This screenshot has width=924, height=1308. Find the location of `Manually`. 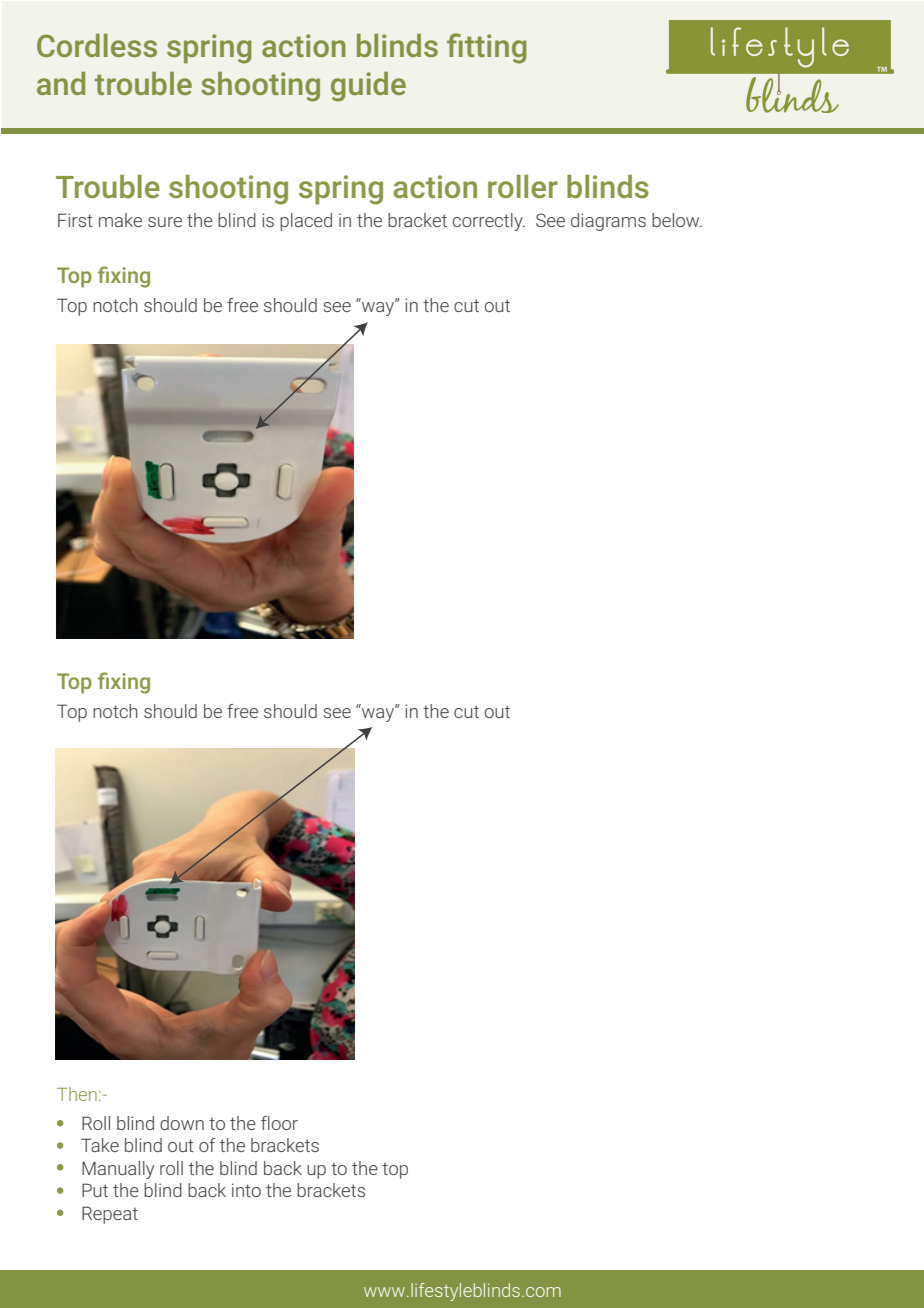

Manually is located at coordinates (118, 1170).
